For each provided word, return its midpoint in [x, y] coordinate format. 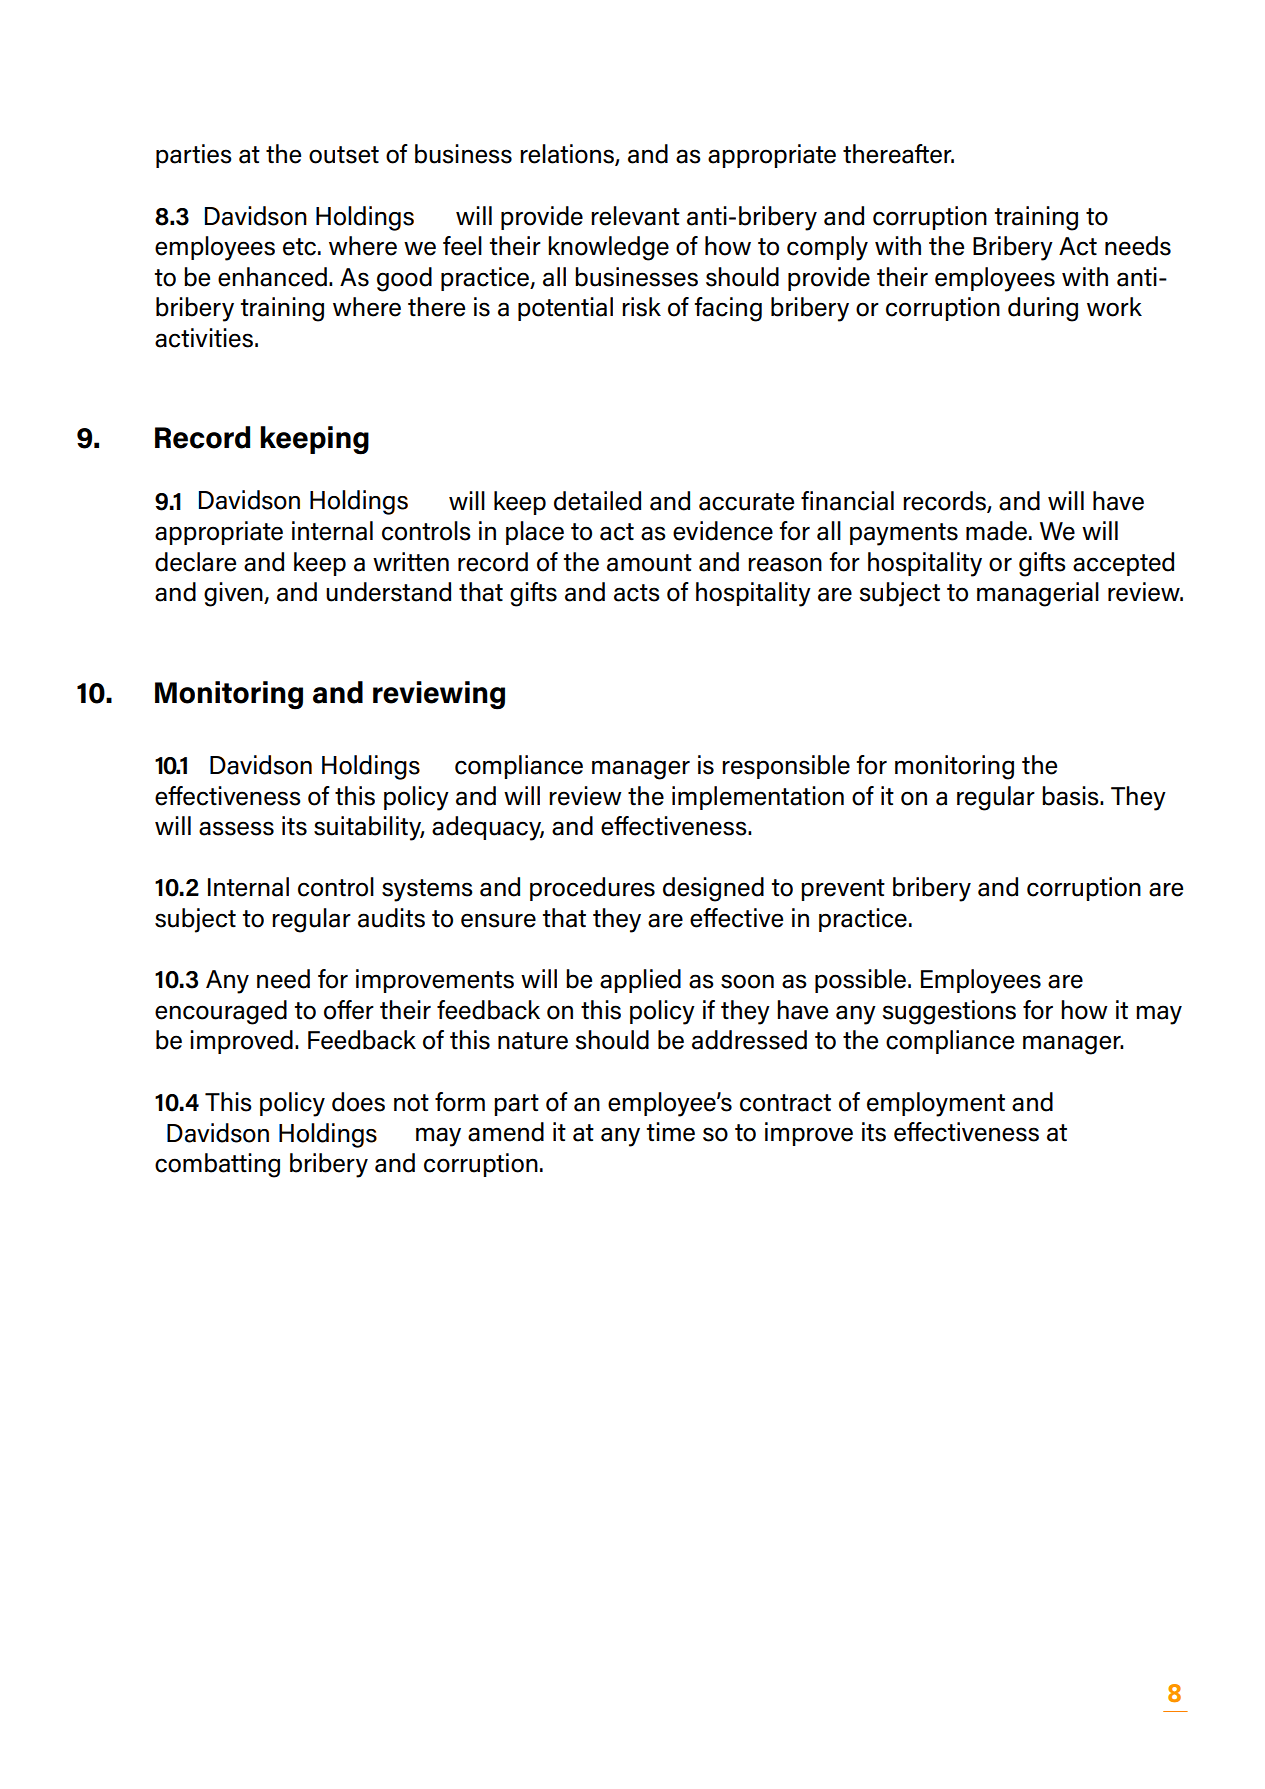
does [358, 1102]
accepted [1123, 564]
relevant [635, 216]
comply [827, 248]
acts [637, 593]
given [234, 594]
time [671, 1132]
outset [344, 155]
